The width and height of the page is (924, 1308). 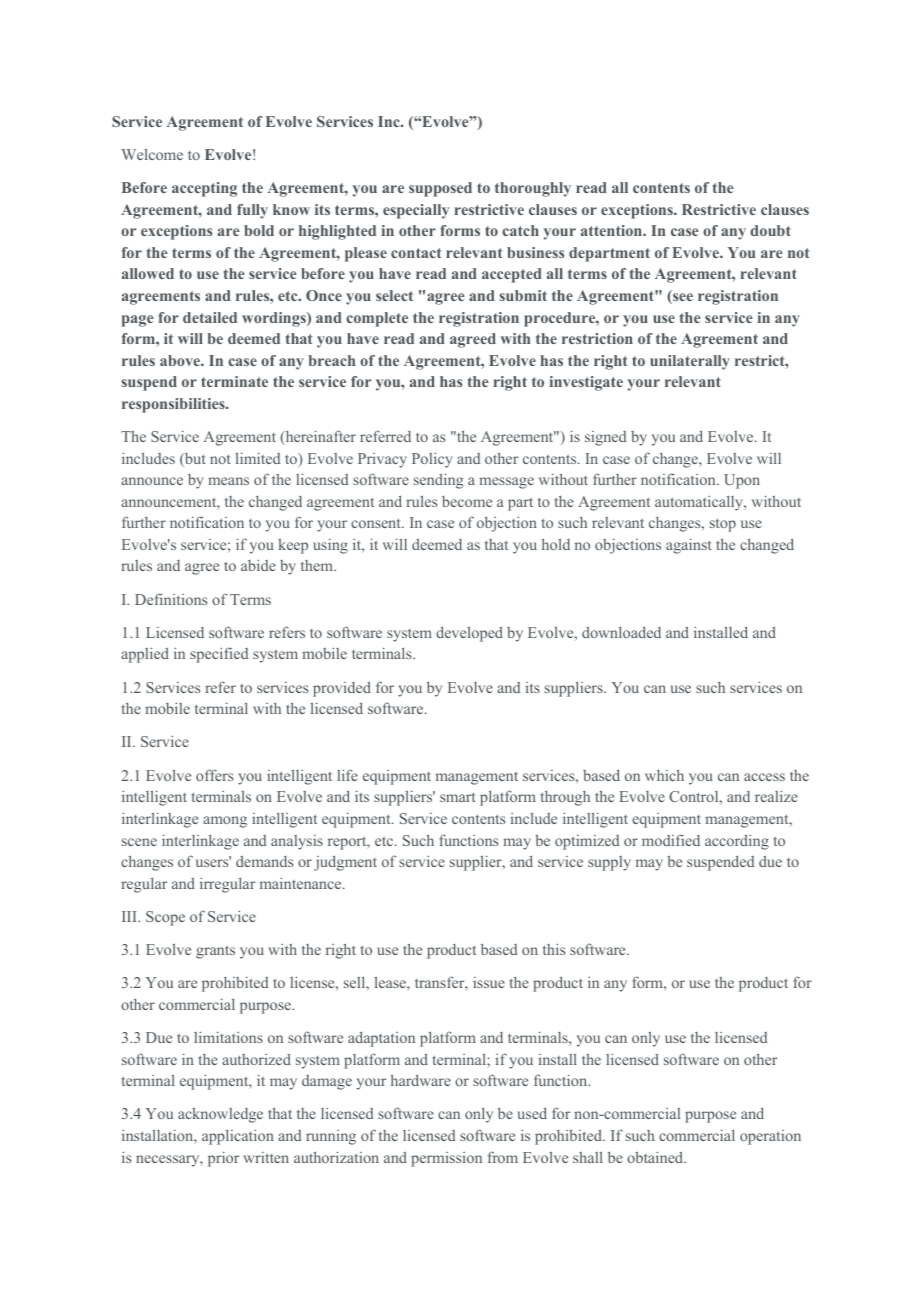 I want to click on stop, so click(x=723, y=525).
